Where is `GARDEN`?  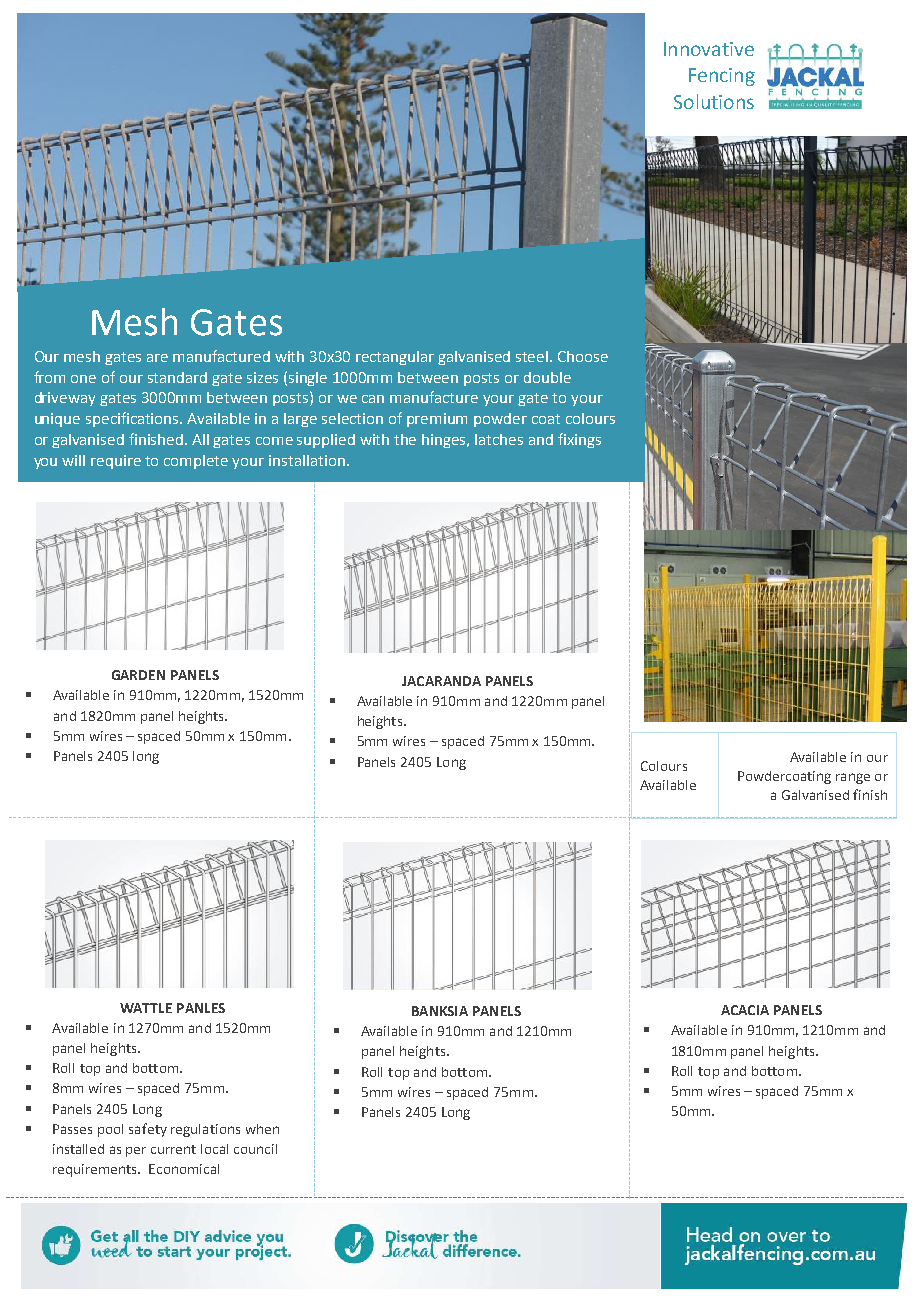 GARDEN is located at coordinates (138, 675).
